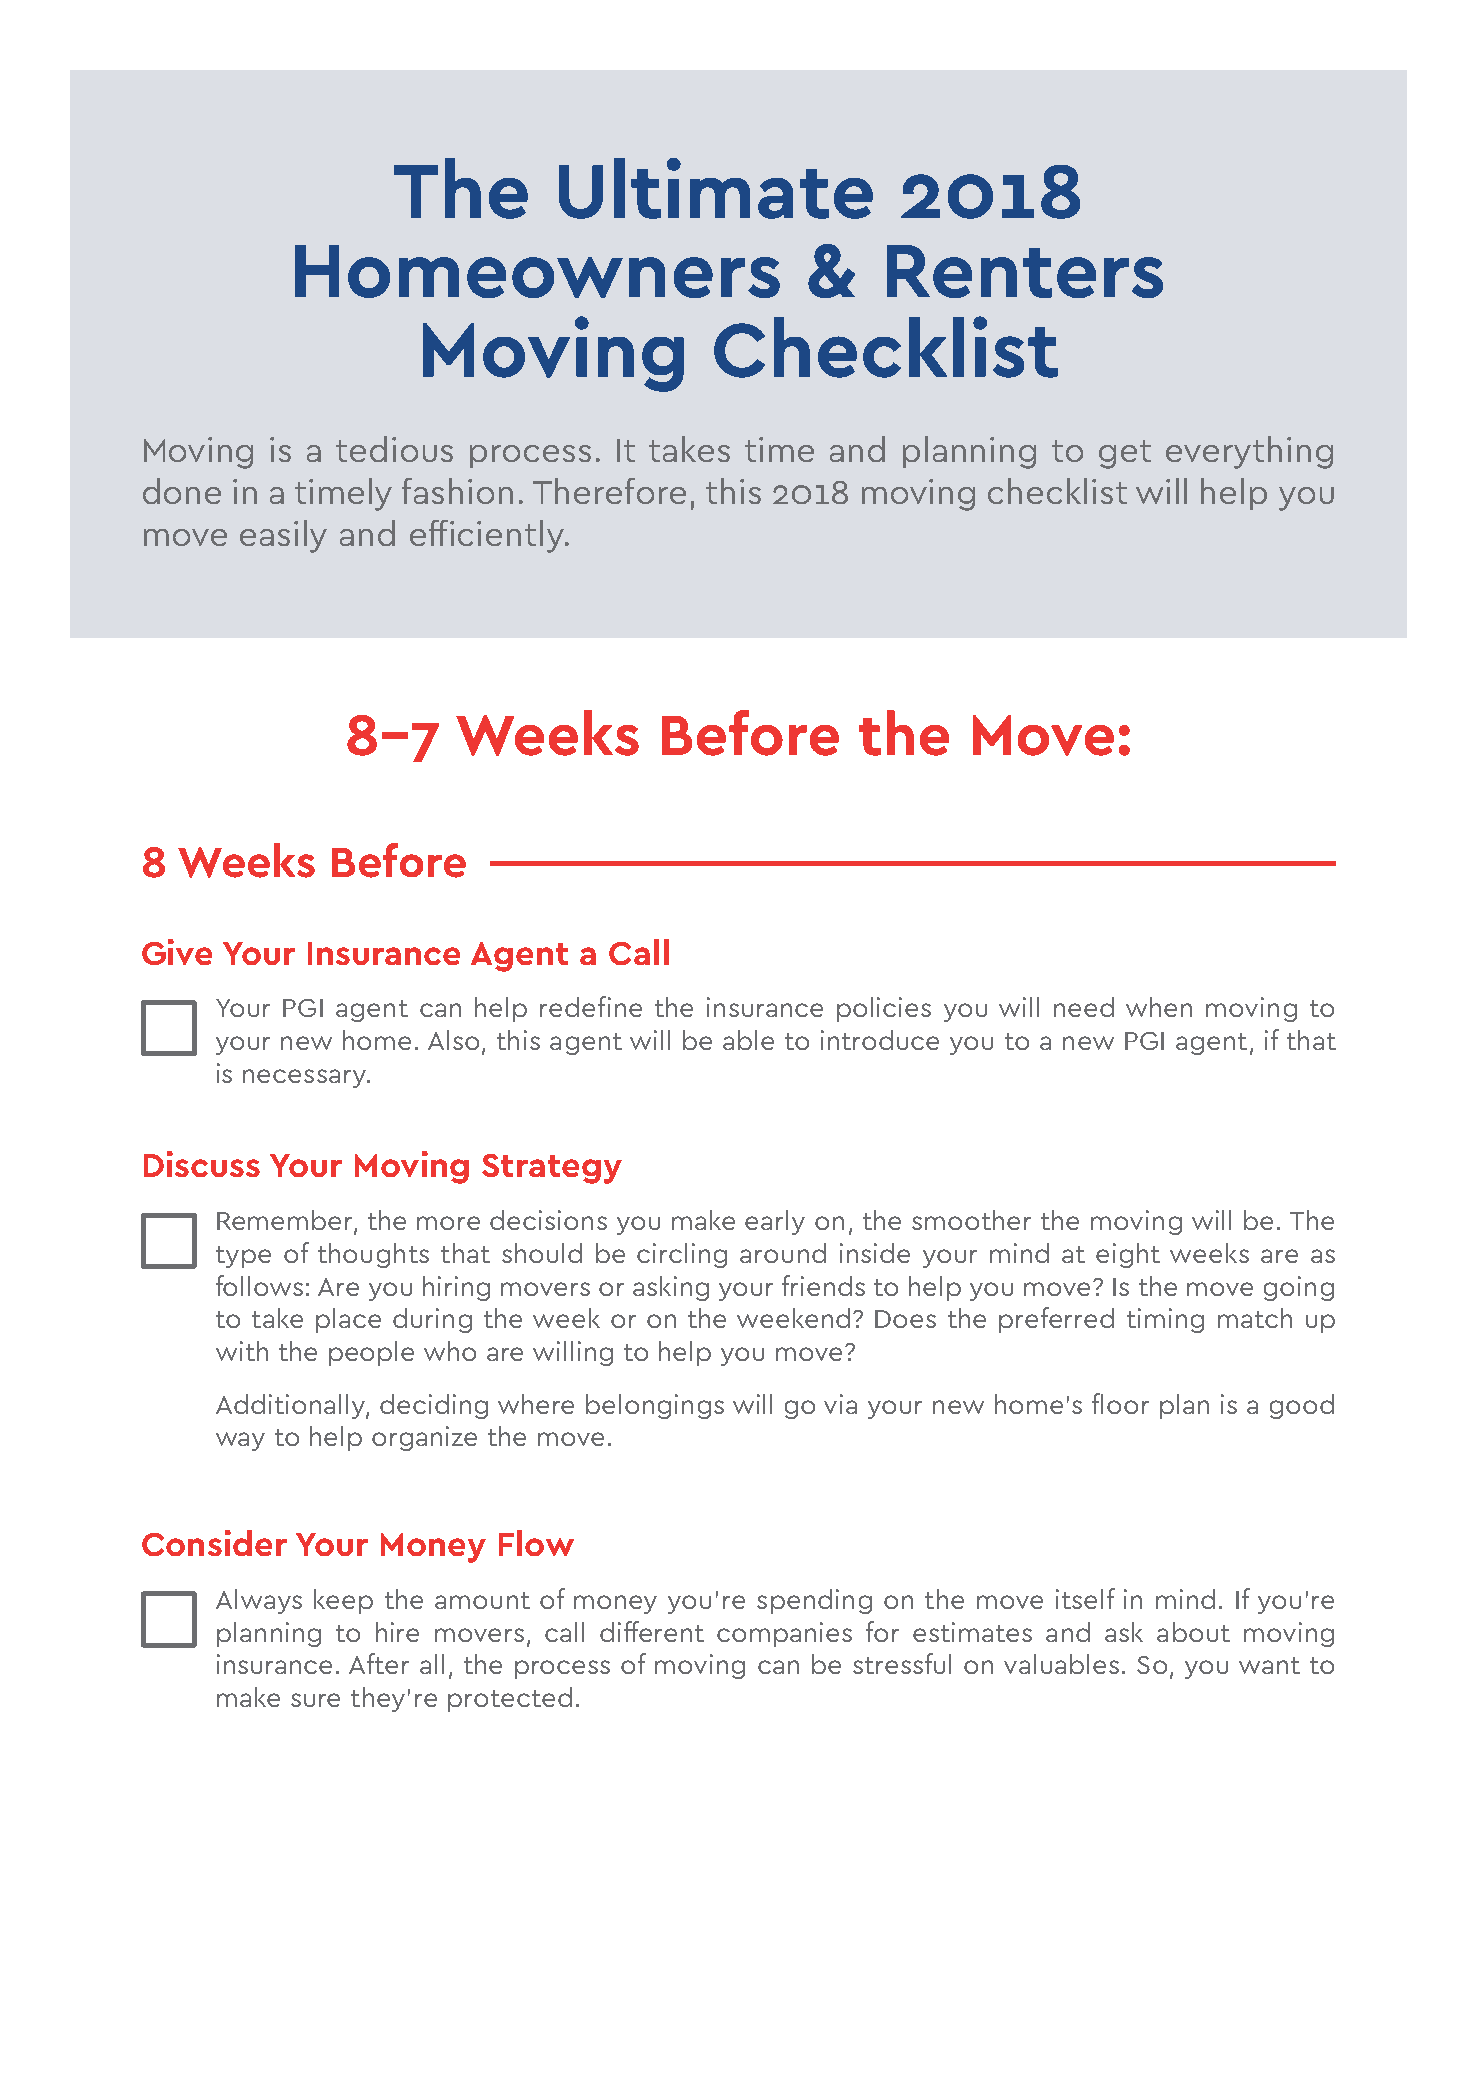 The height and width of the screenshot is (2089, 1477). I want to click on sure, so click(315, 1700).
